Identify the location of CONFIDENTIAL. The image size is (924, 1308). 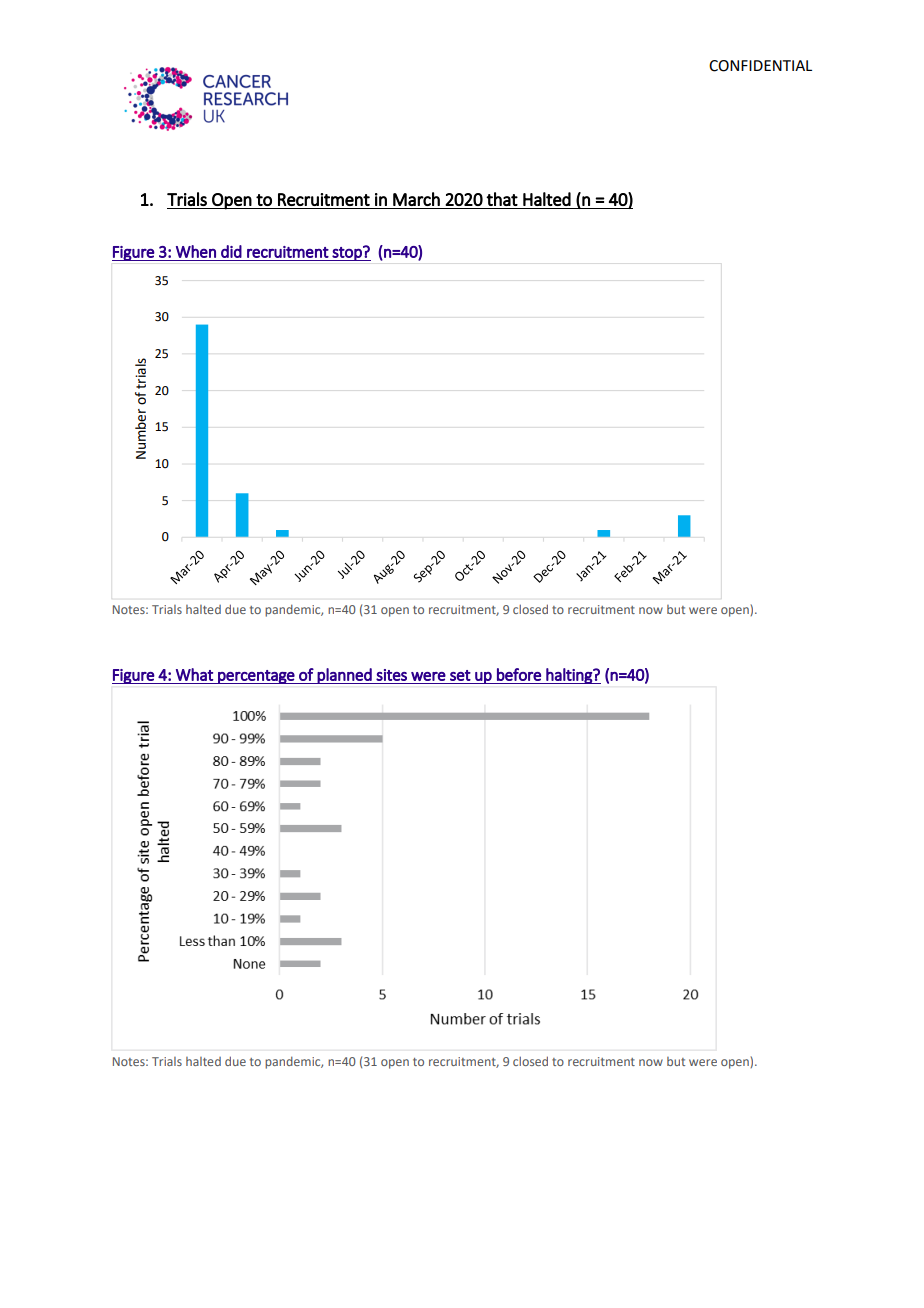
(760, 66).
